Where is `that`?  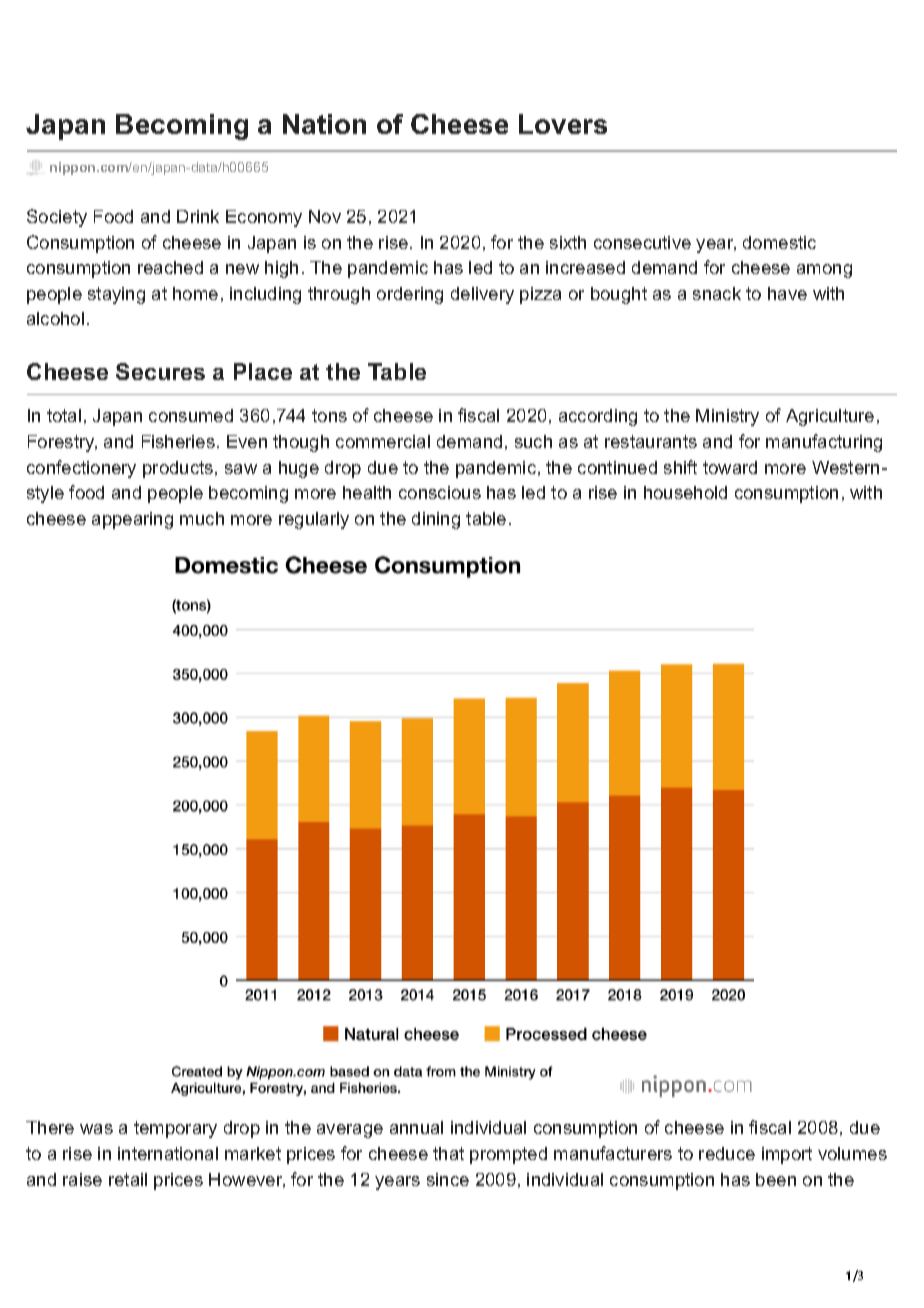 that is located at coordinates (448, 1153).
